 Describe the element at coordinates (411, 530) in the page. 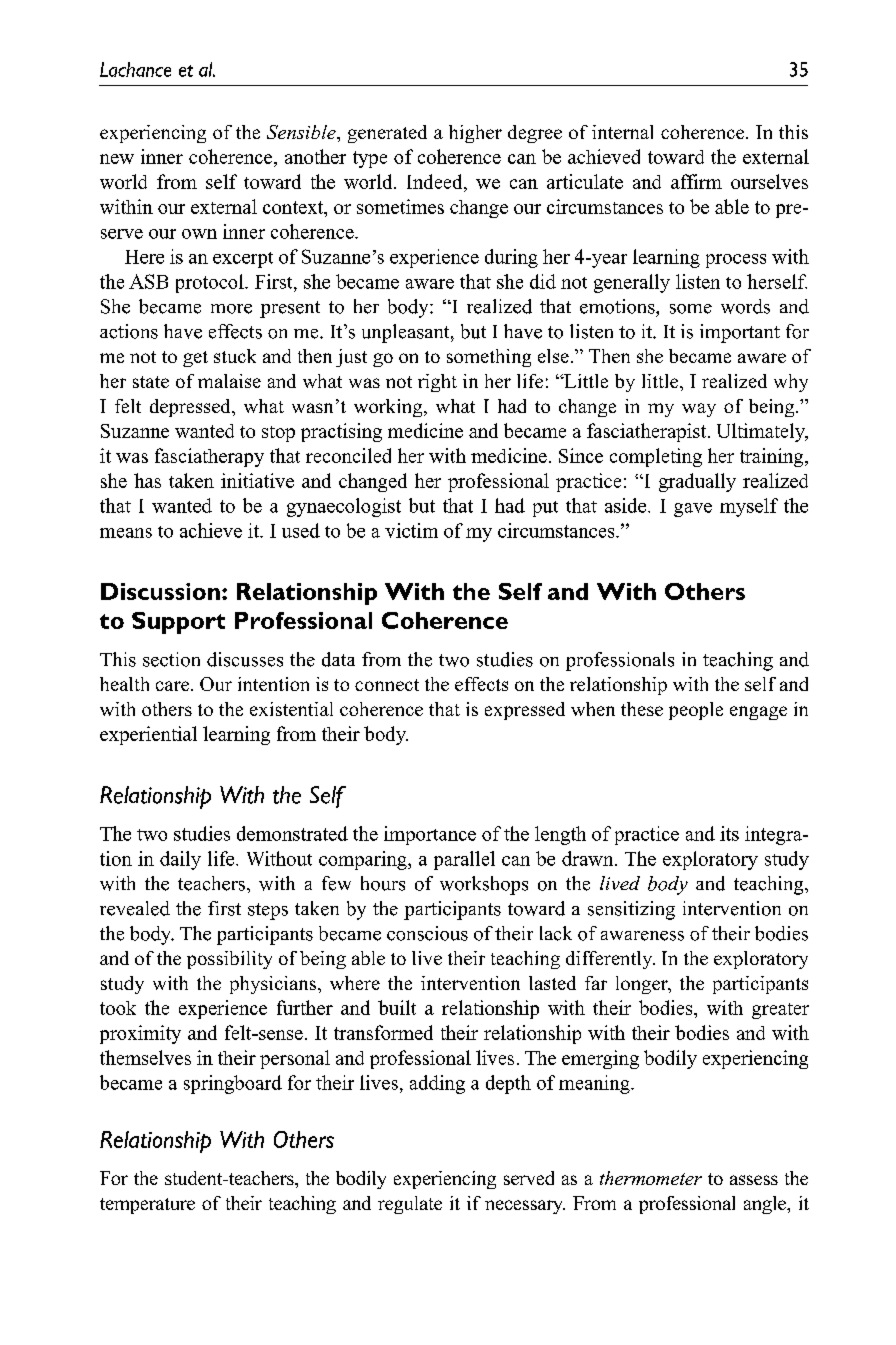

I see `victim` at that location.
